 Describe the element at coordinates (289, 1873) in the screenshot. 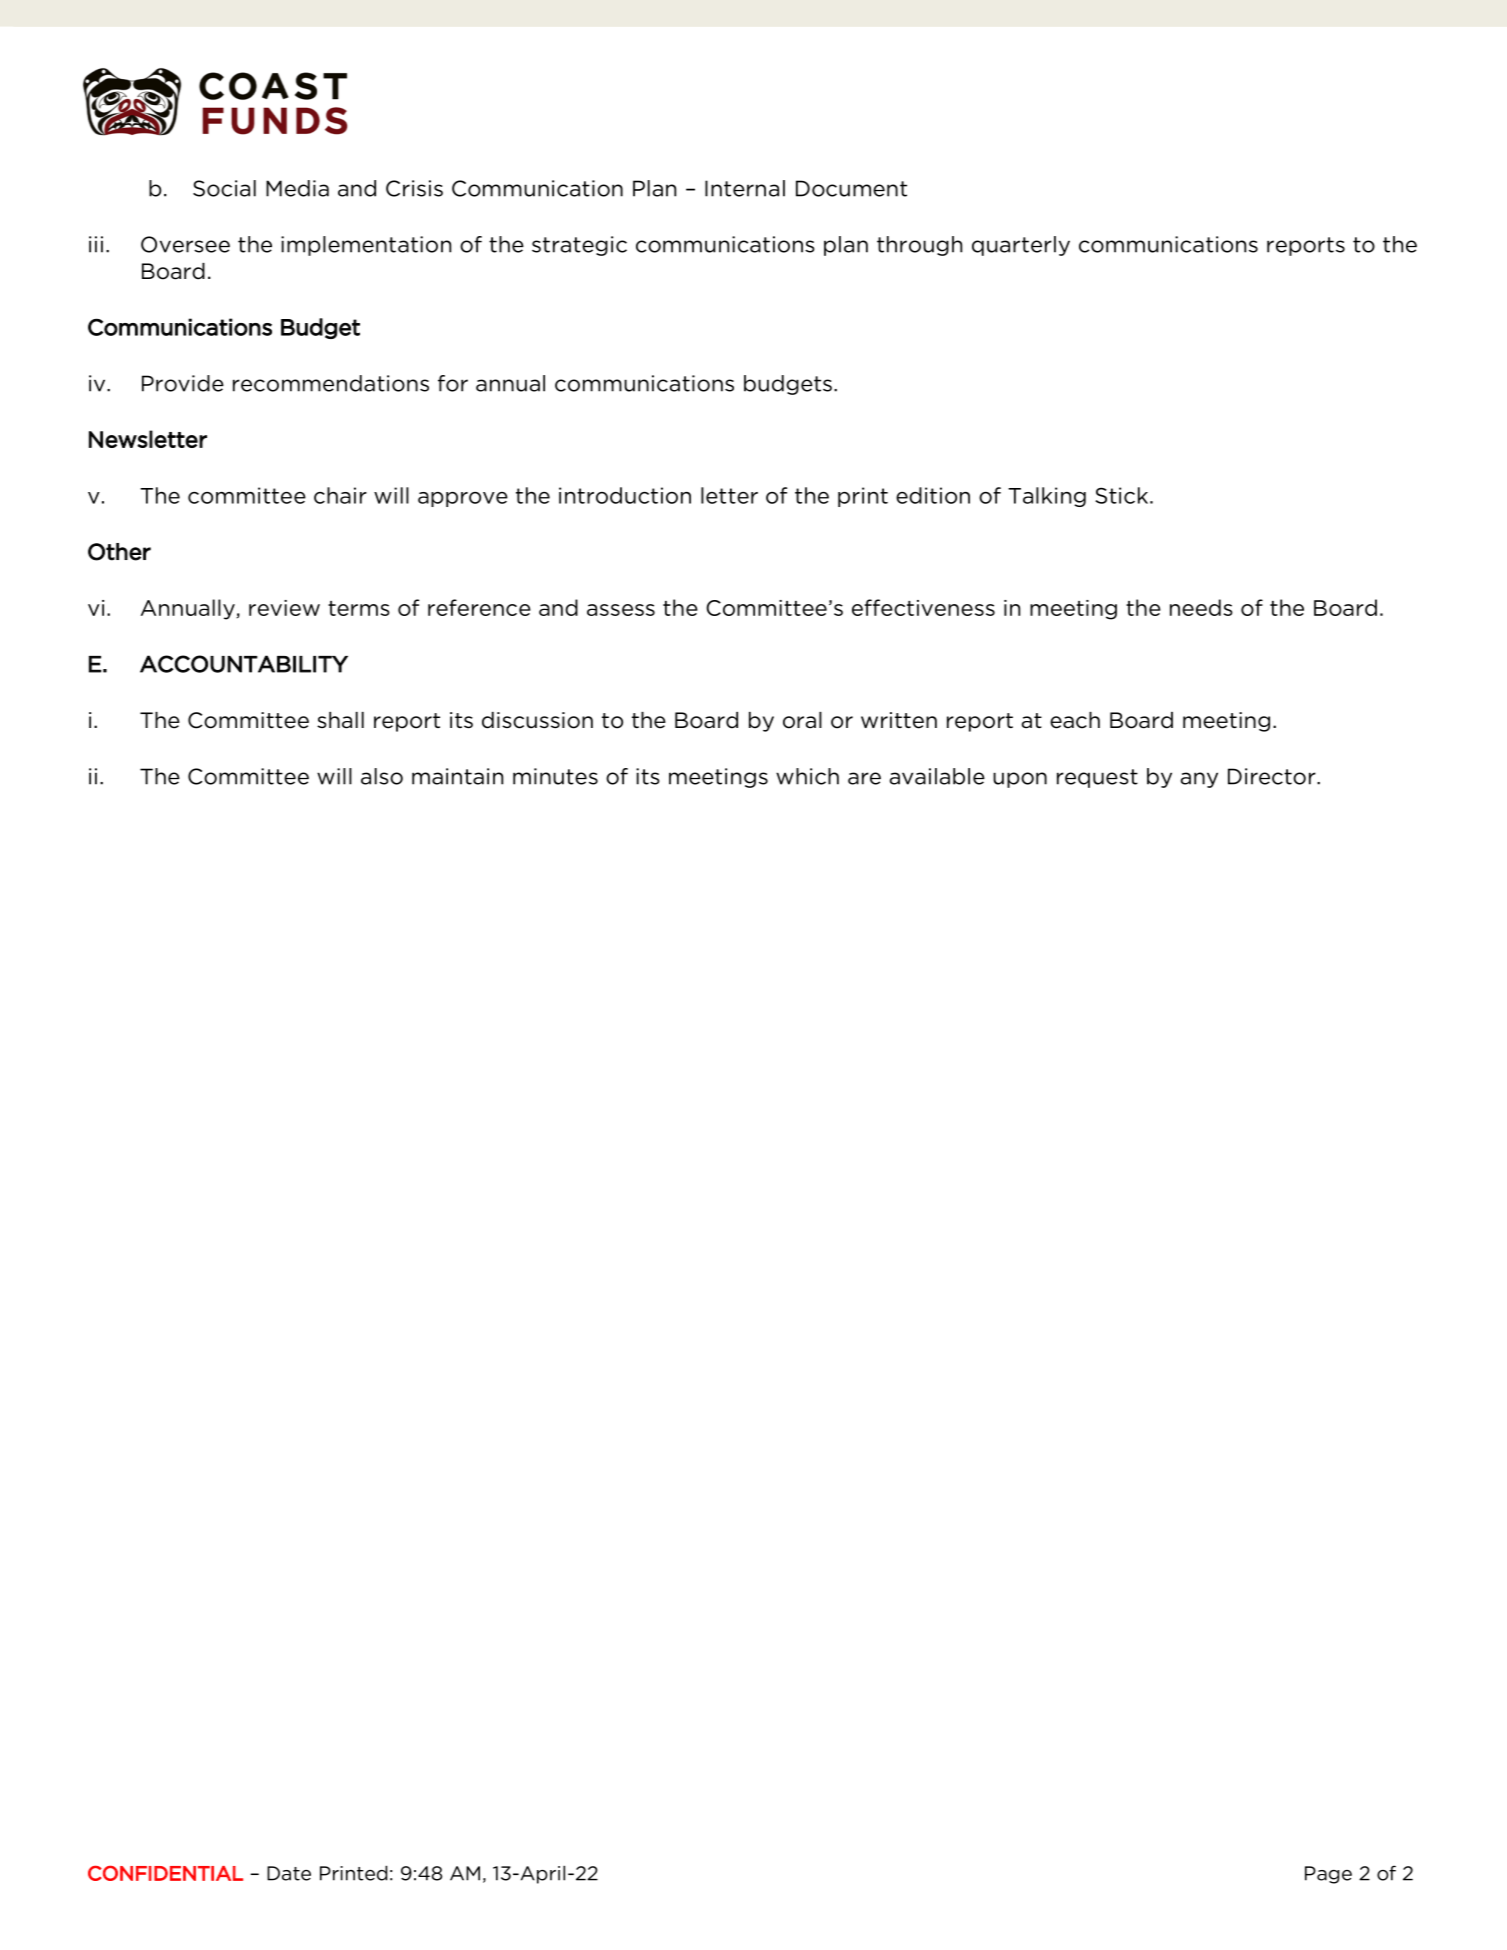

I see `Date` at that location.
